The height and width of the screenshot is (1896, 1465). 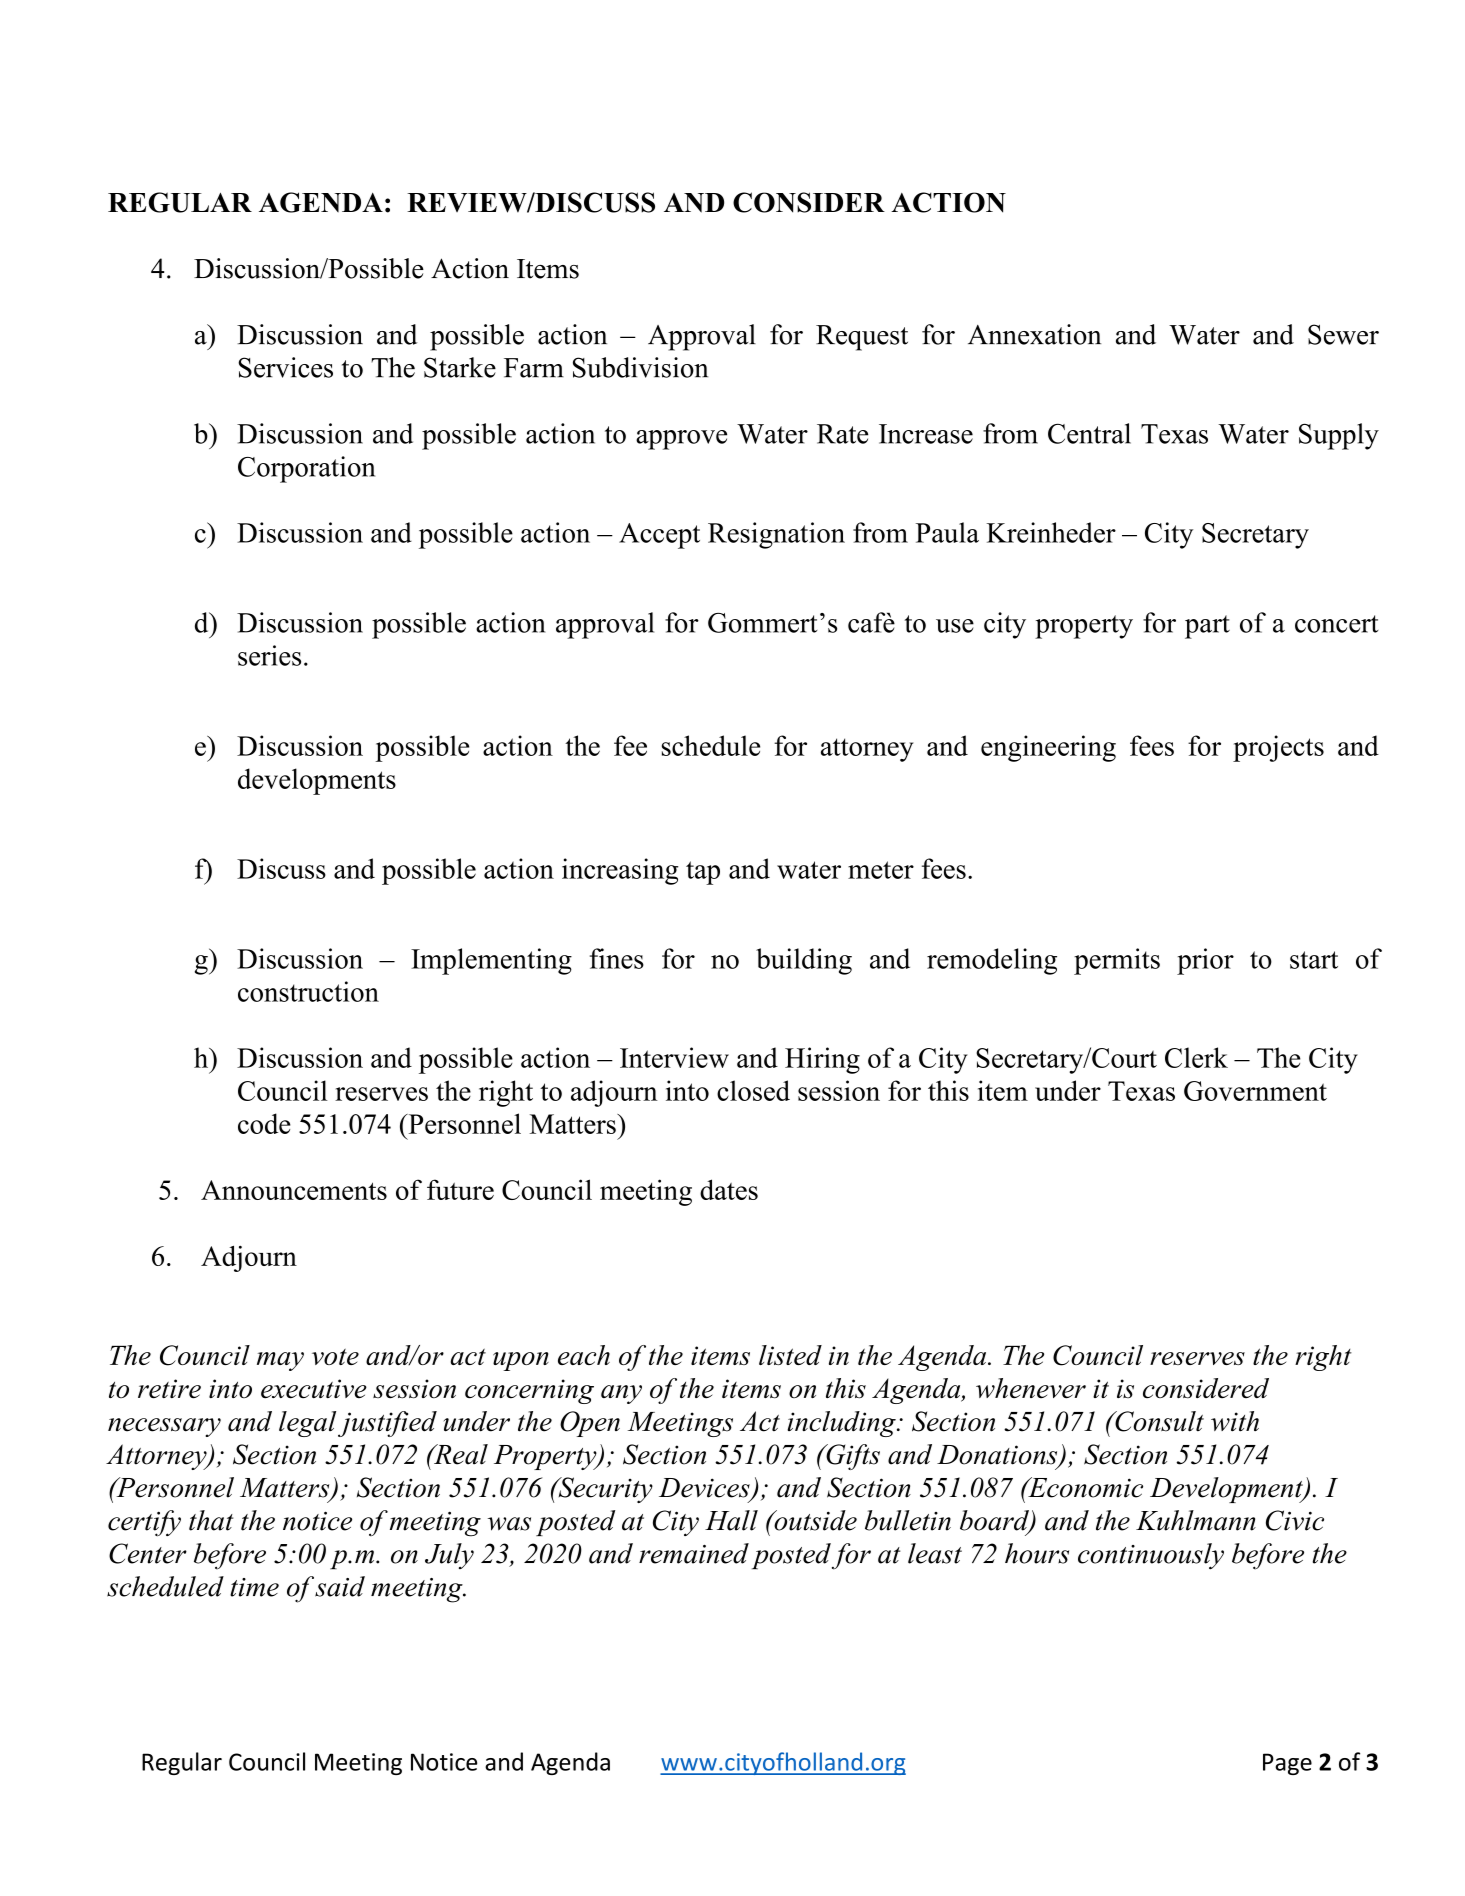 I want to click on Page, so click(x=1287, y=1764).
